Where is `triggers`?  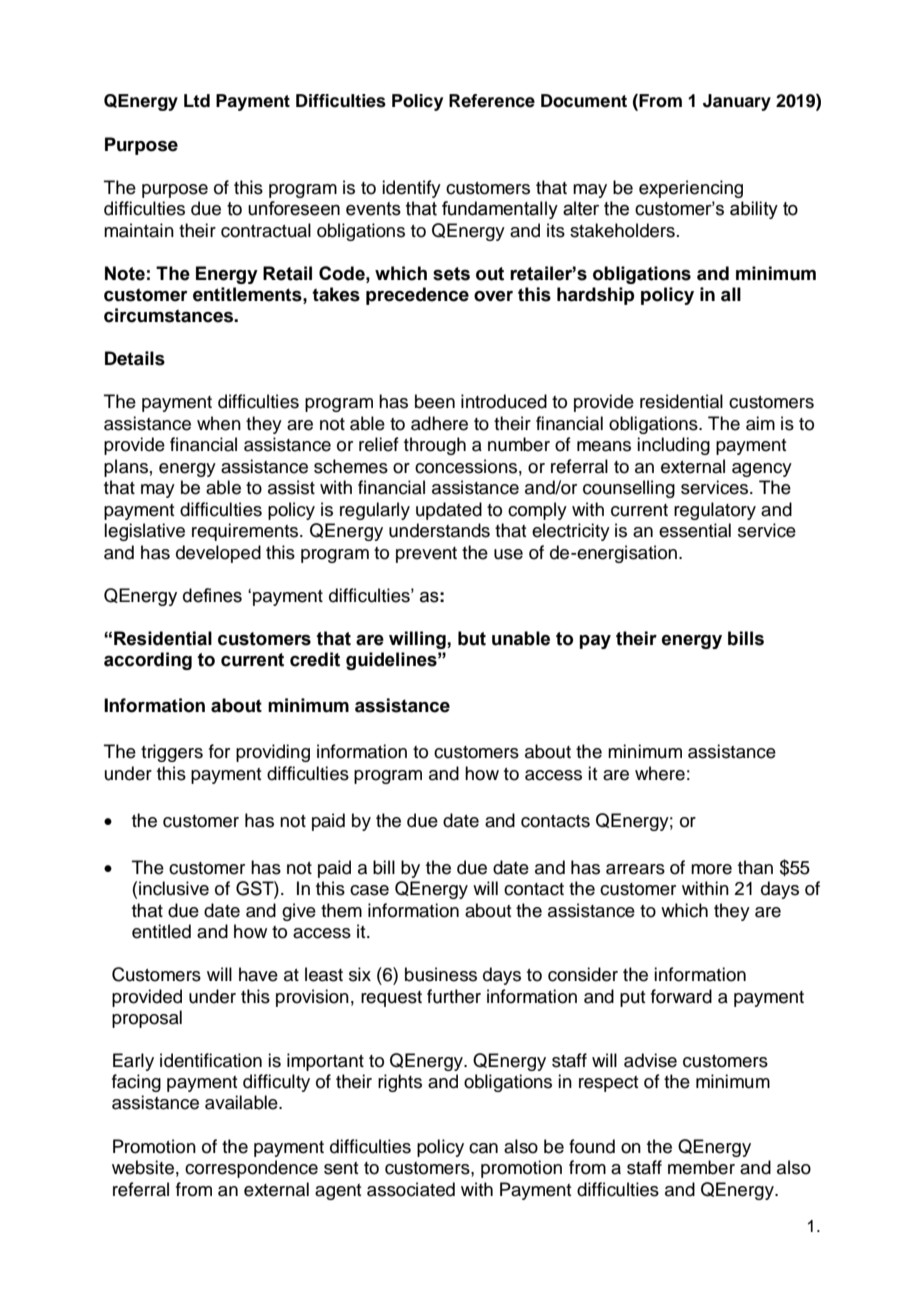 triggers is located at coordinates (172, 753).
